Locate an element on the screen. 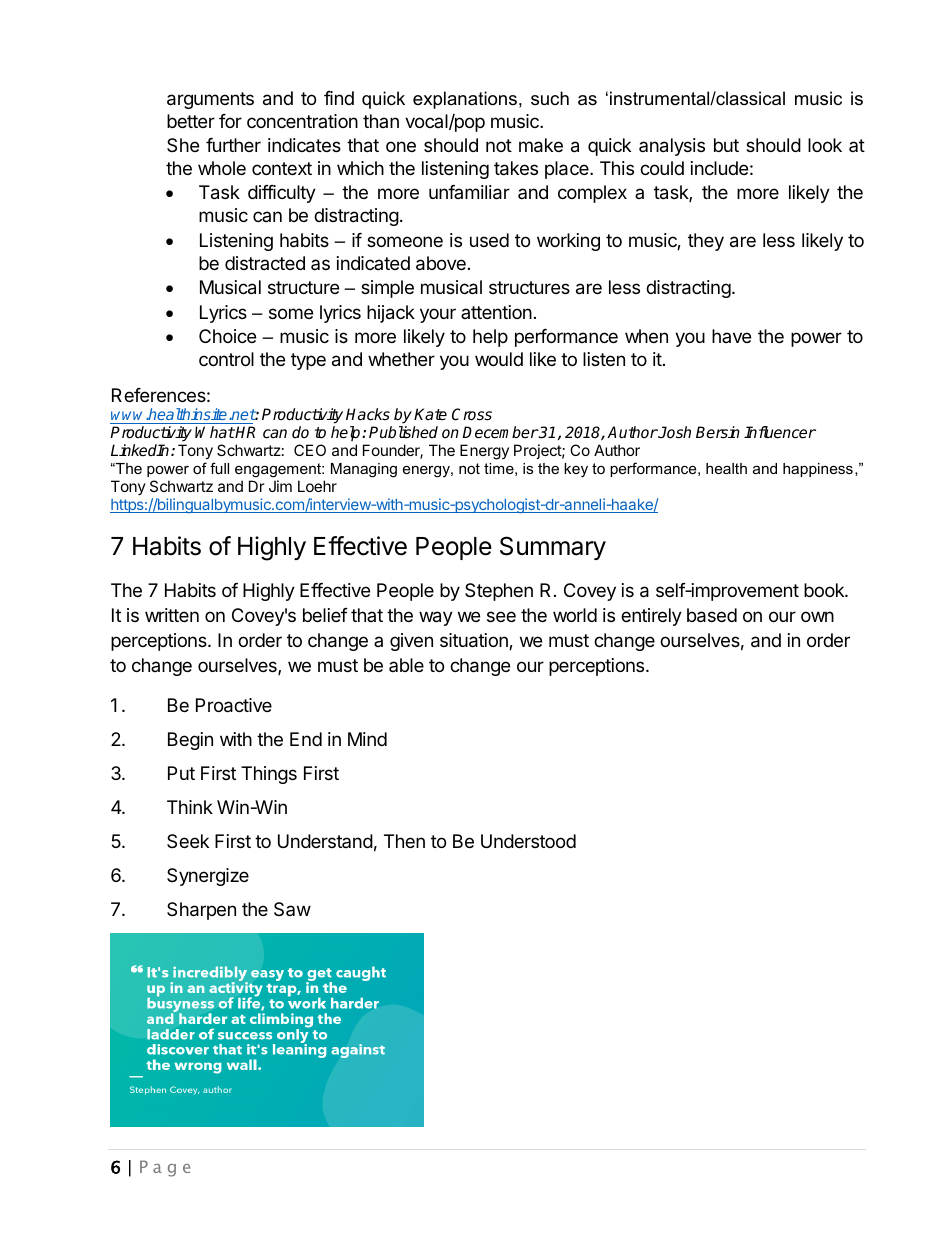  control is located at coordinates (226, 359).
